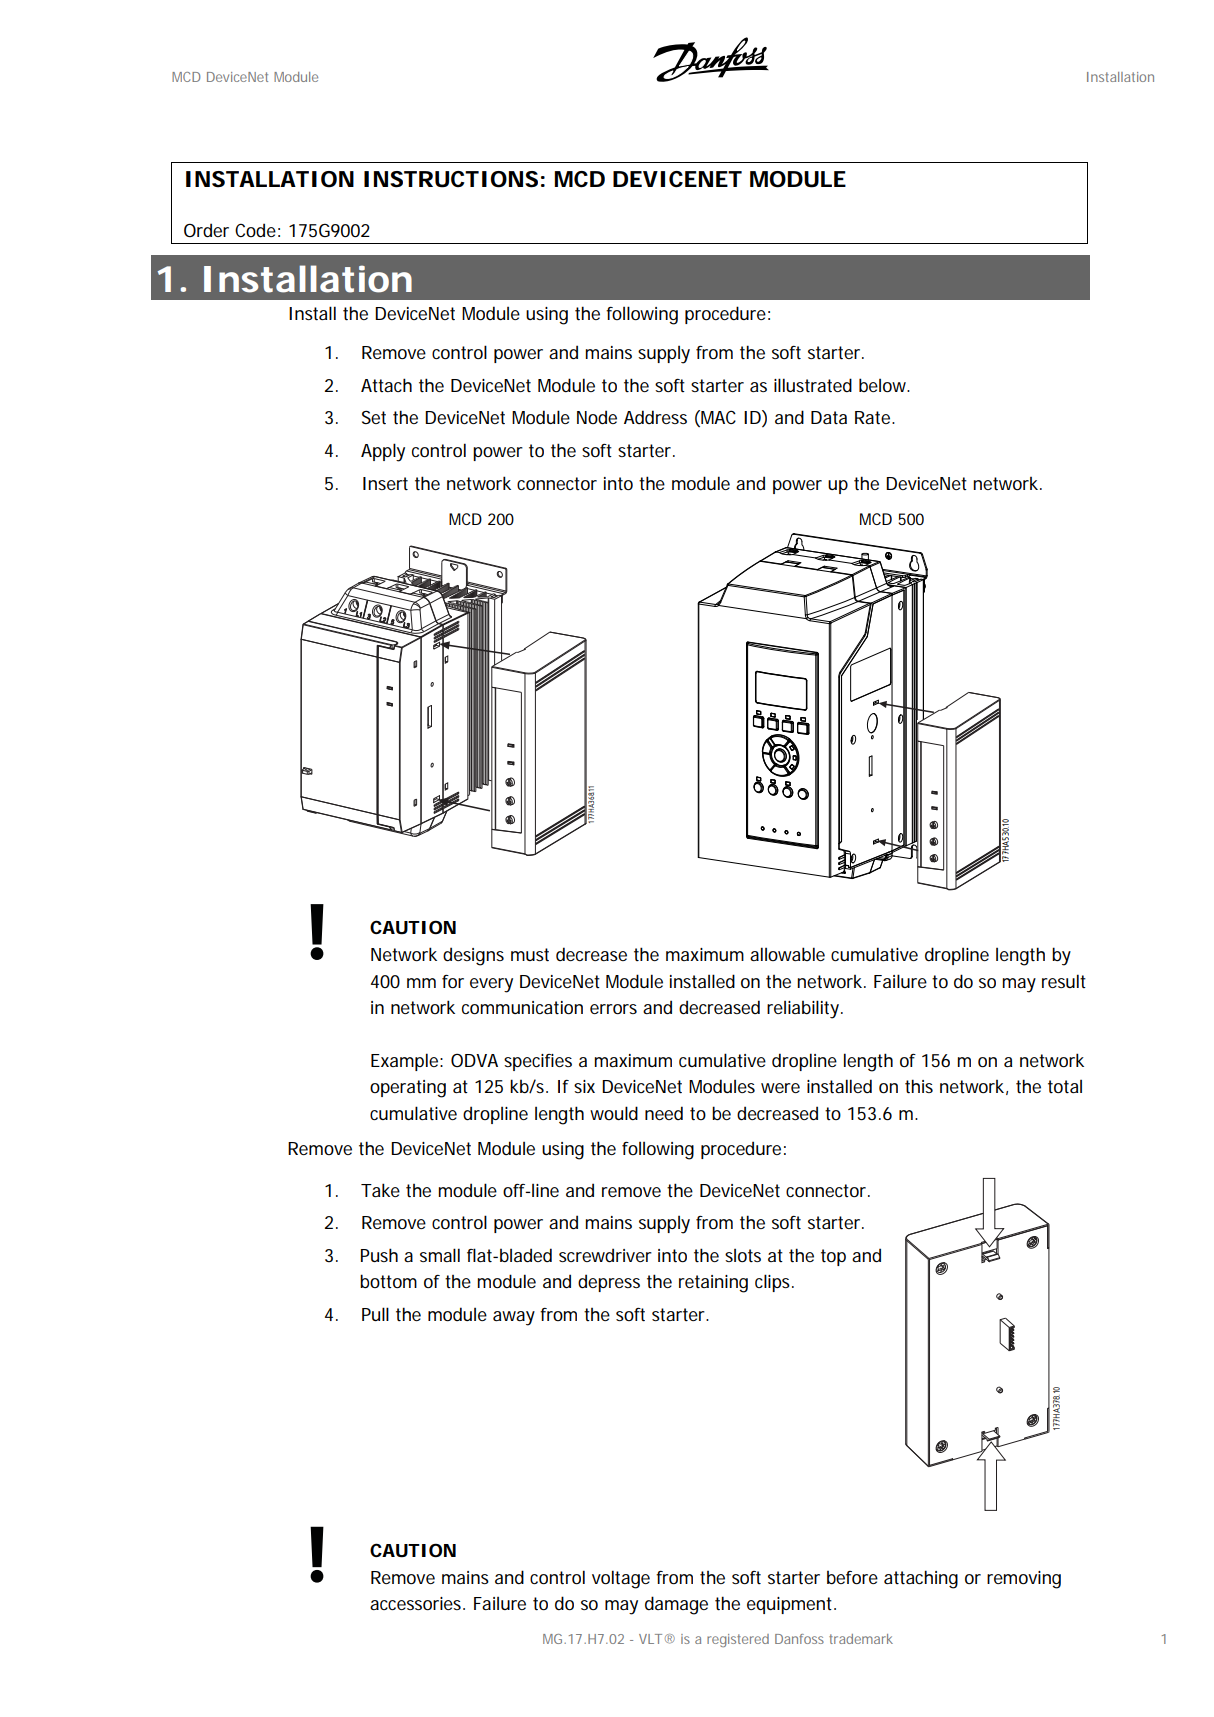 The height and width of the page is (1717, 1214). What do you see at coordinates (451, 179) in the page?
I see `INSTRUCTIONS` at bounding box center [451, 179].
